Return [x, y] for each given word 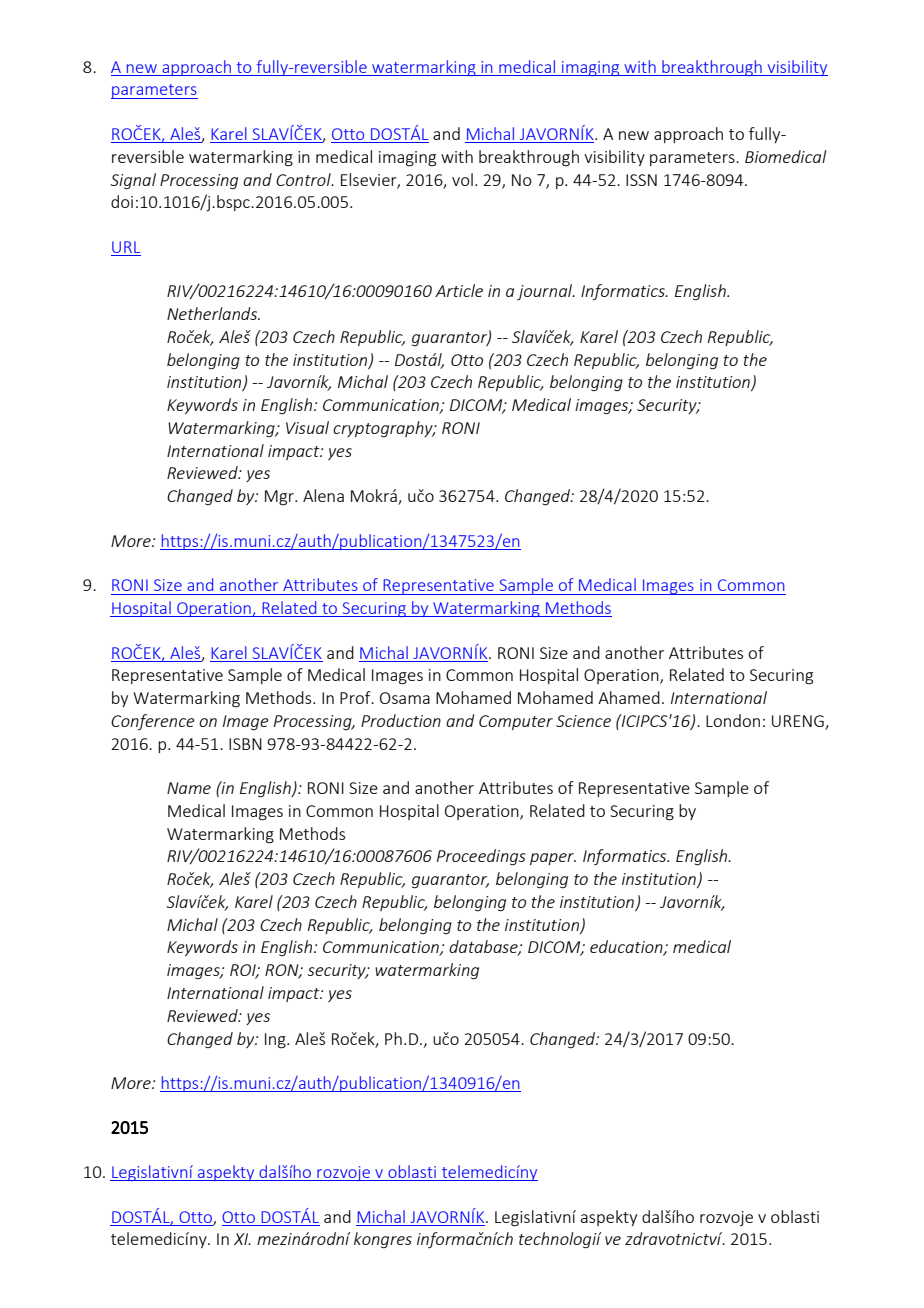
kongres [383, 1240]
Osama [405, 698]
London [733, 720]
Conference [153, 722]
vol [462, 179]
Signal [133, 181]
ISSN [641, 180]
